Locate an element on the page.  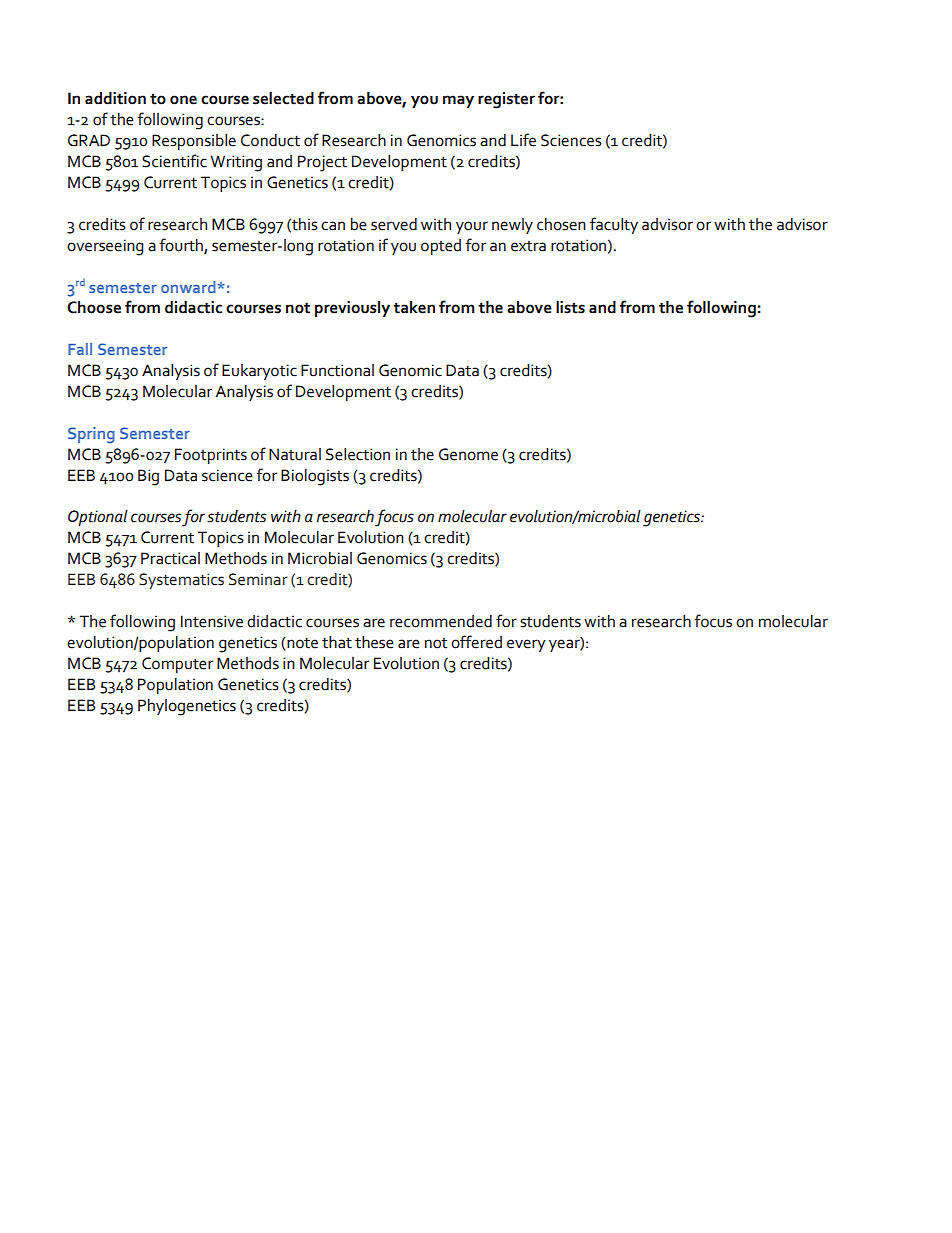
addition is located at coordinates (115, 98).
